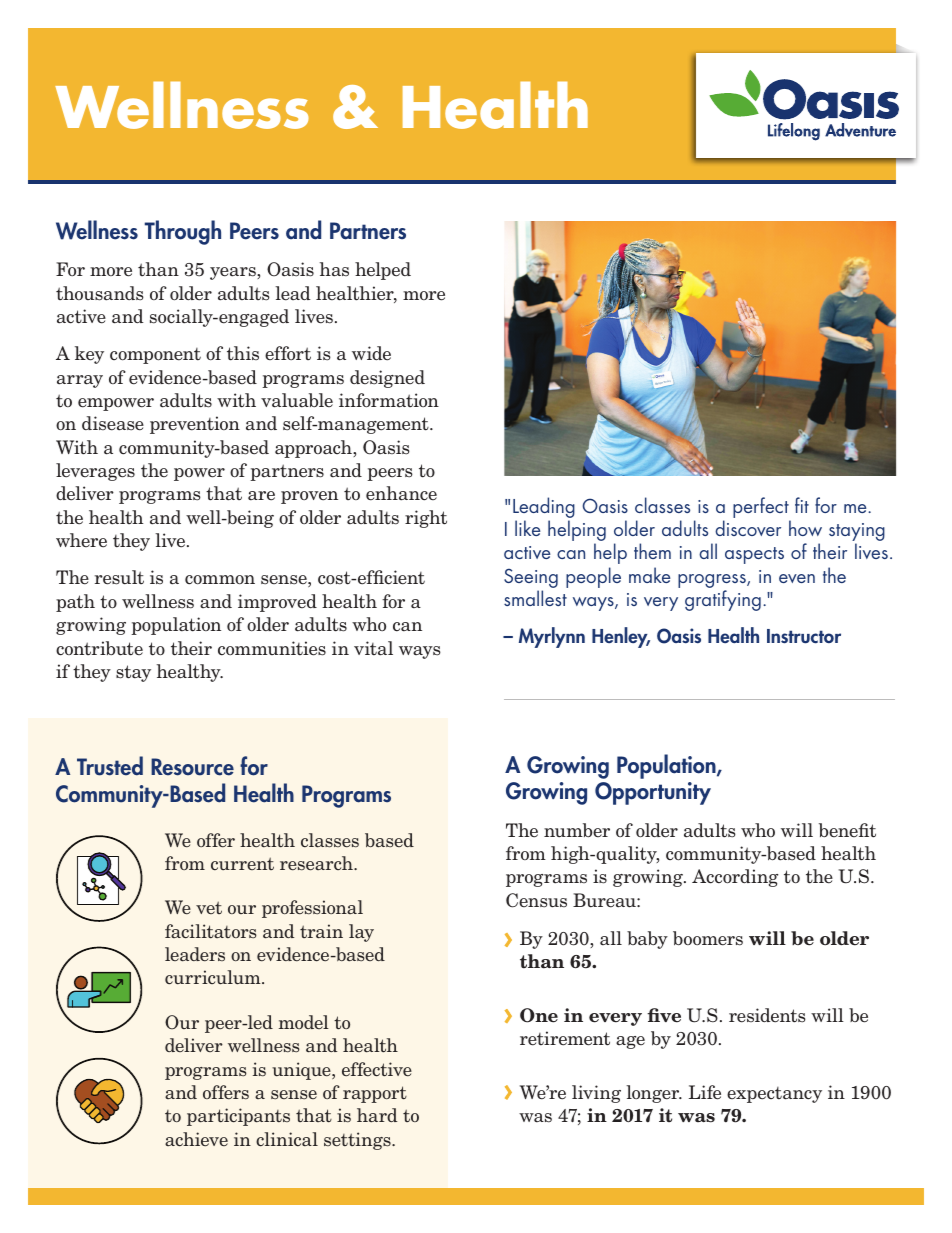 The width and height of the screenshot is (952, 1233). I want to click on hard, so click(377, 1115).
